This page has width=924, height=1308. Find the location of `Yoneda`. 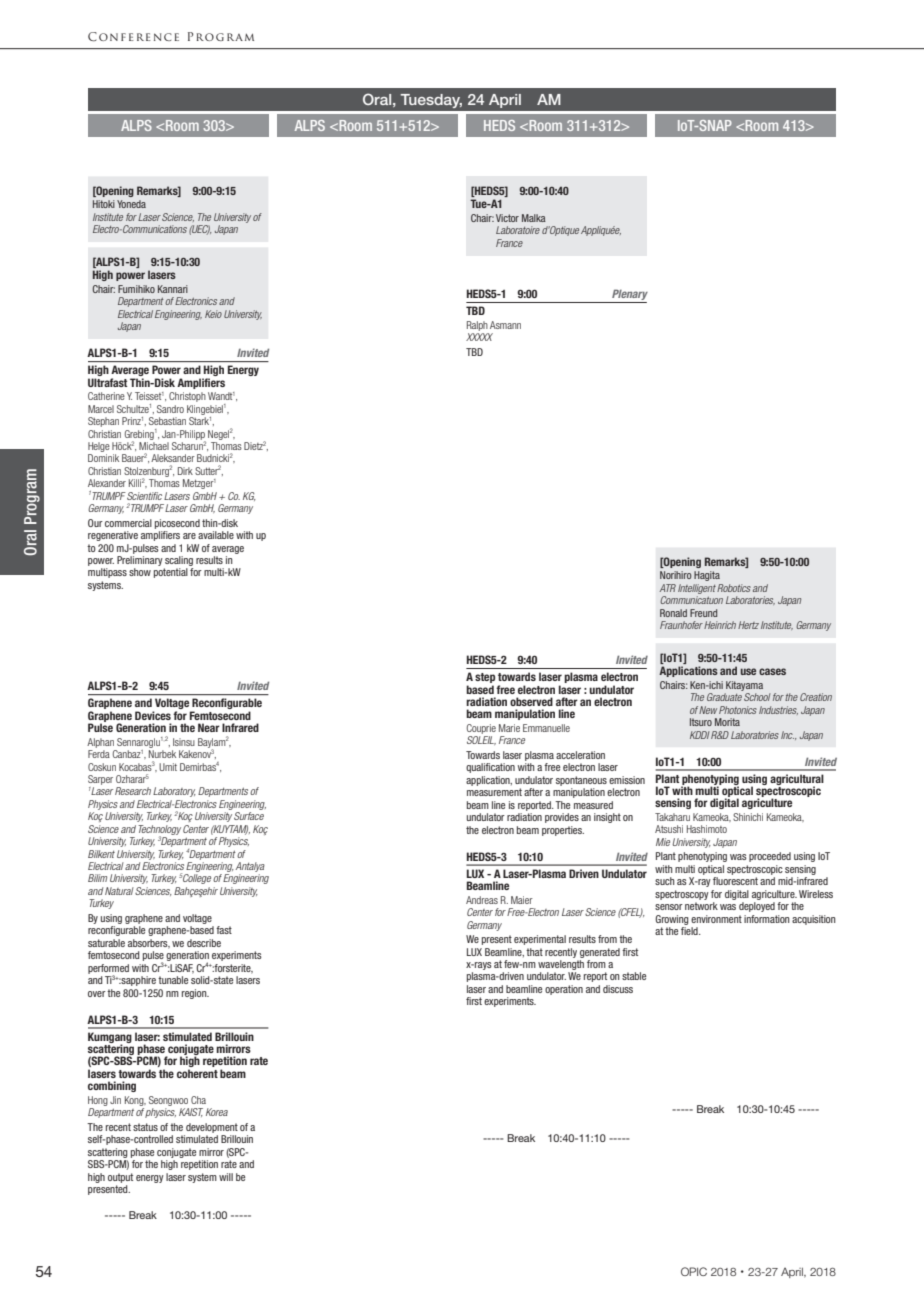

Yoneda is located at coordinates (131, 204).
